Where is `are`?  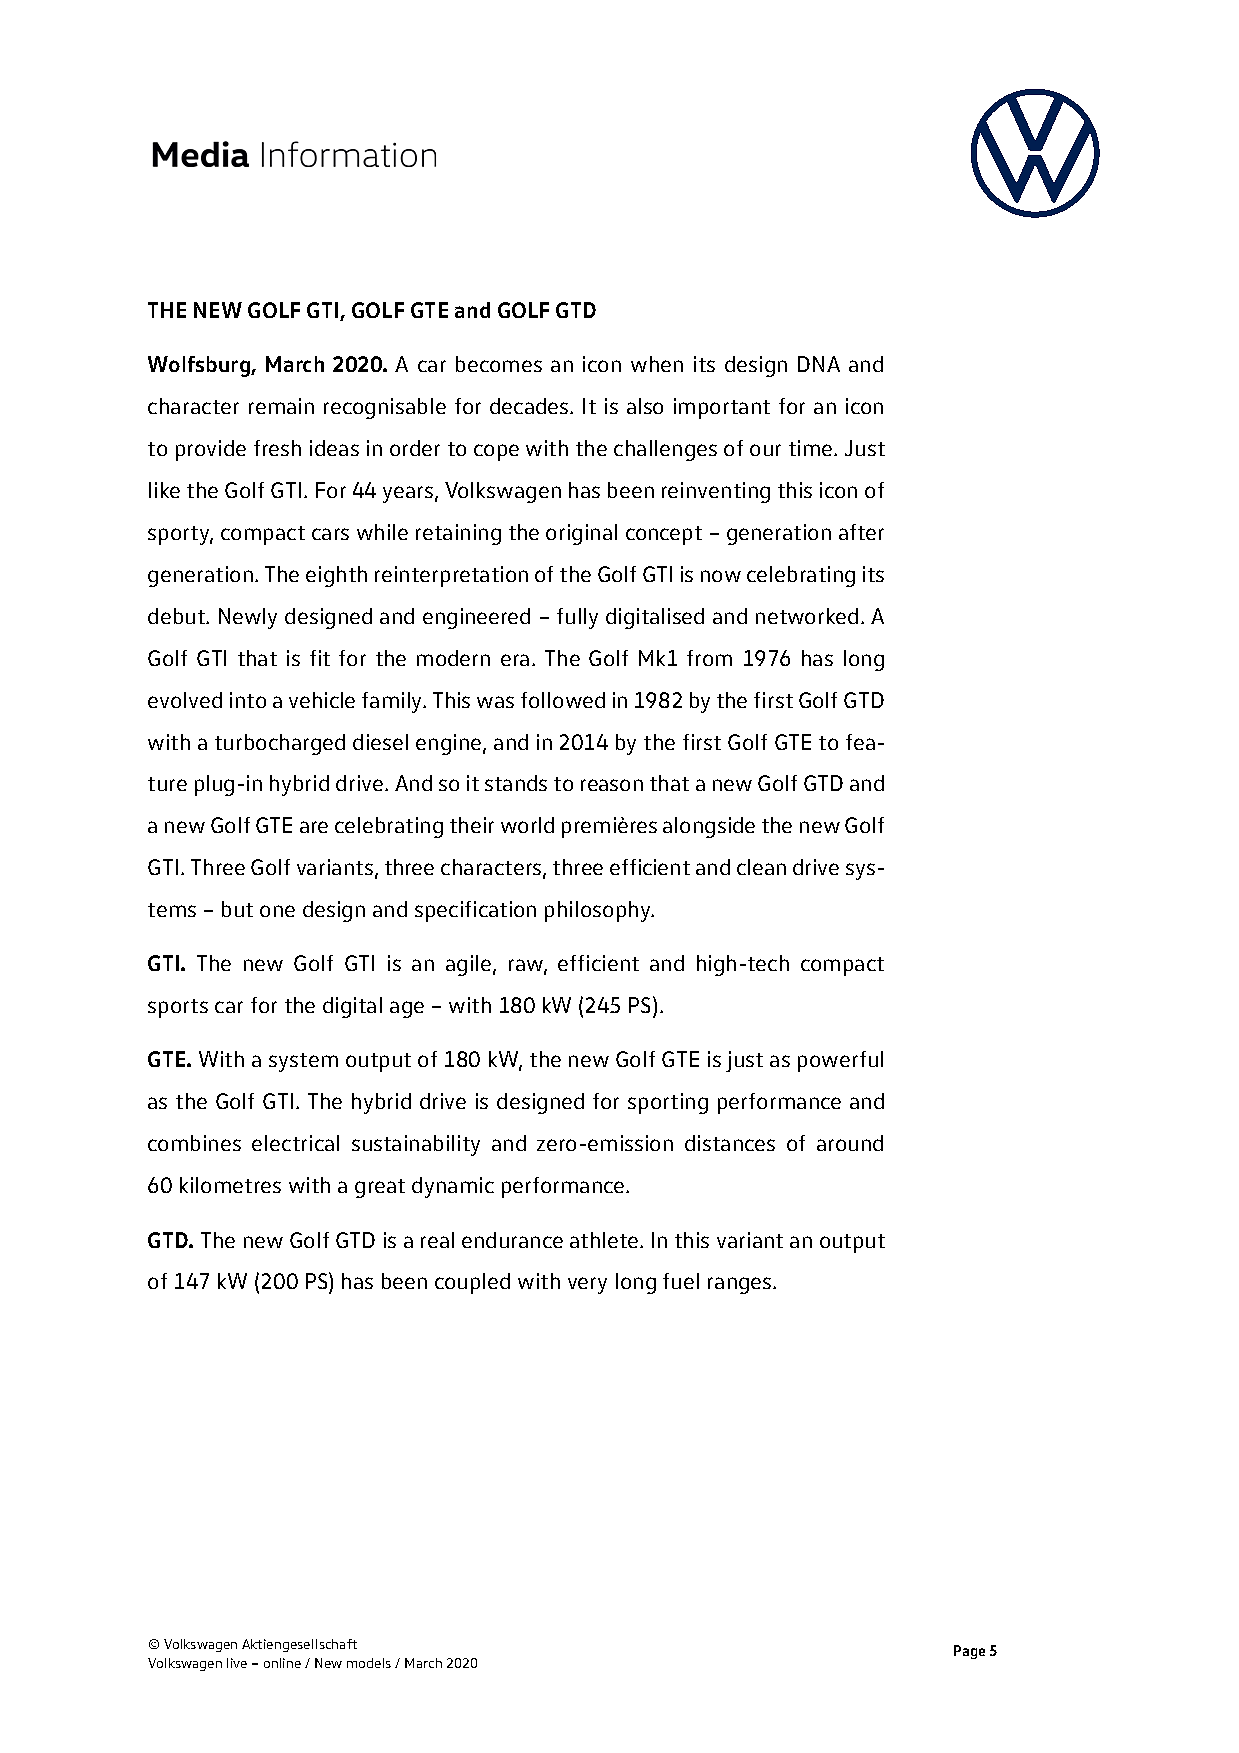
are is located at coordinates (314, 827).
